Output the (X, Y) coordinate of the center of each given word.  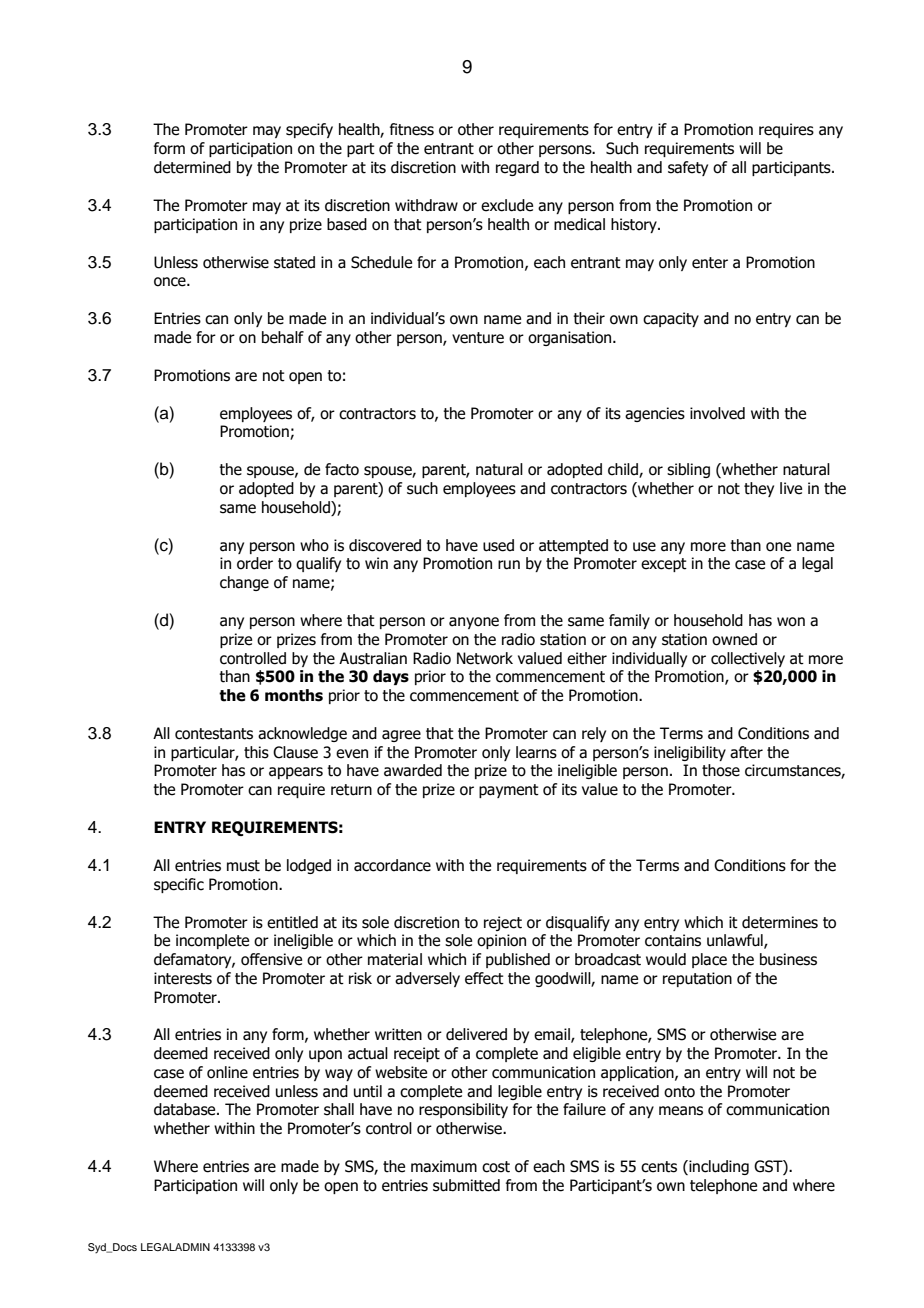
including (718, 1167)
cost (496, 1167)
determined (192, 167)
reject (503, 923)
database (186, 1109)
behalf (283, 337)
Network (485, 658)
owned (734, 639)
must (243, 866)
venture (478, 338)
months (294, 695)
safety (688, 168)
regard (517, 168)
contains (673, 940)
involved (717, 413)
